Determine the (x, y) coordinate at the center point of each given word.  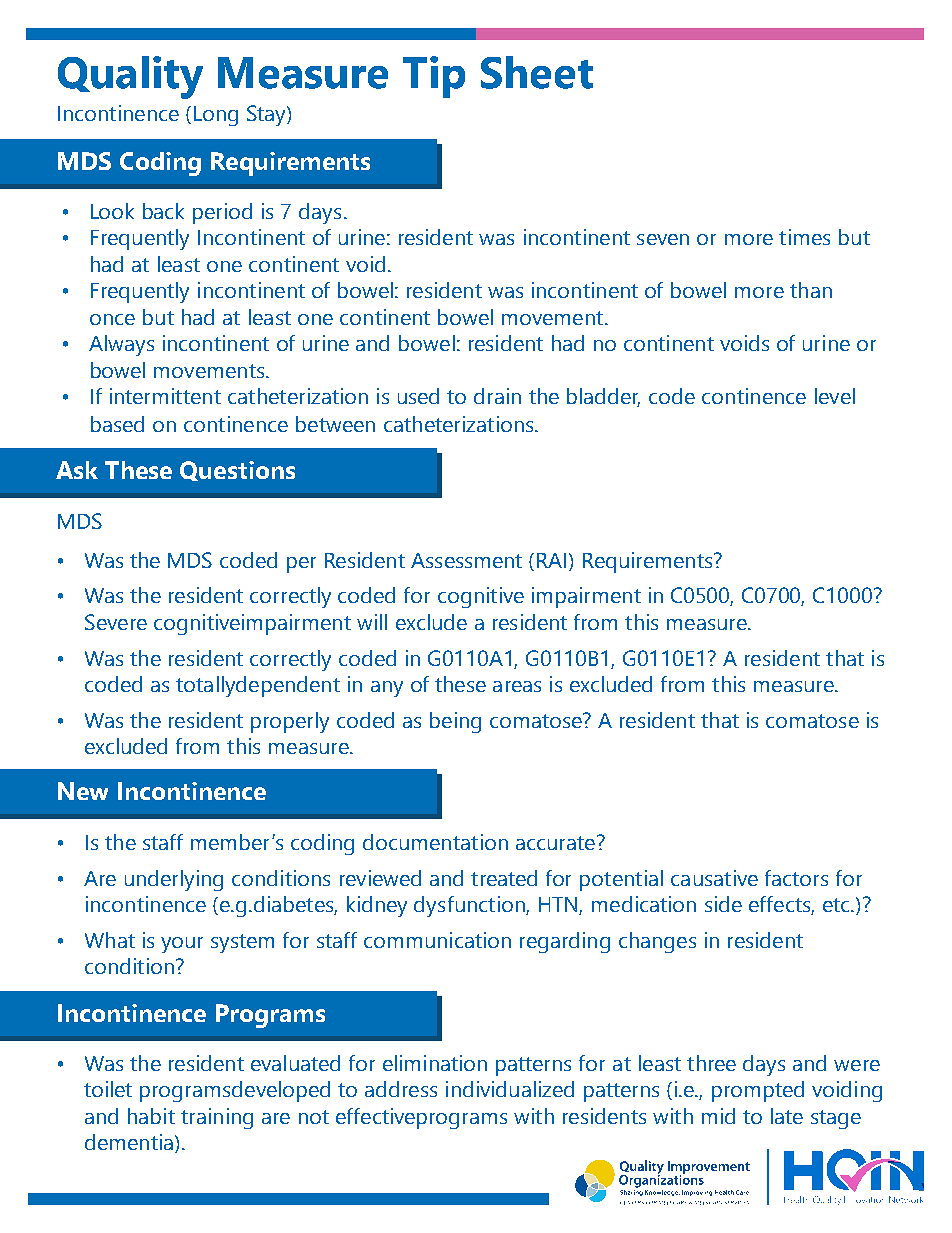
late (787, 1116)
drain (497, 396)
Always (121, 345)
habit (151, 1116)
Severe (116, 622)
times (804, 237)
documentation (435, 842)
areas (517, 686)
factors (796, 878)
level (835, 396)
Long (216, 116)
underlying (174, 880)
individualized (510, 1089)
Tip (434, 77)
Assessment (466, 560)
